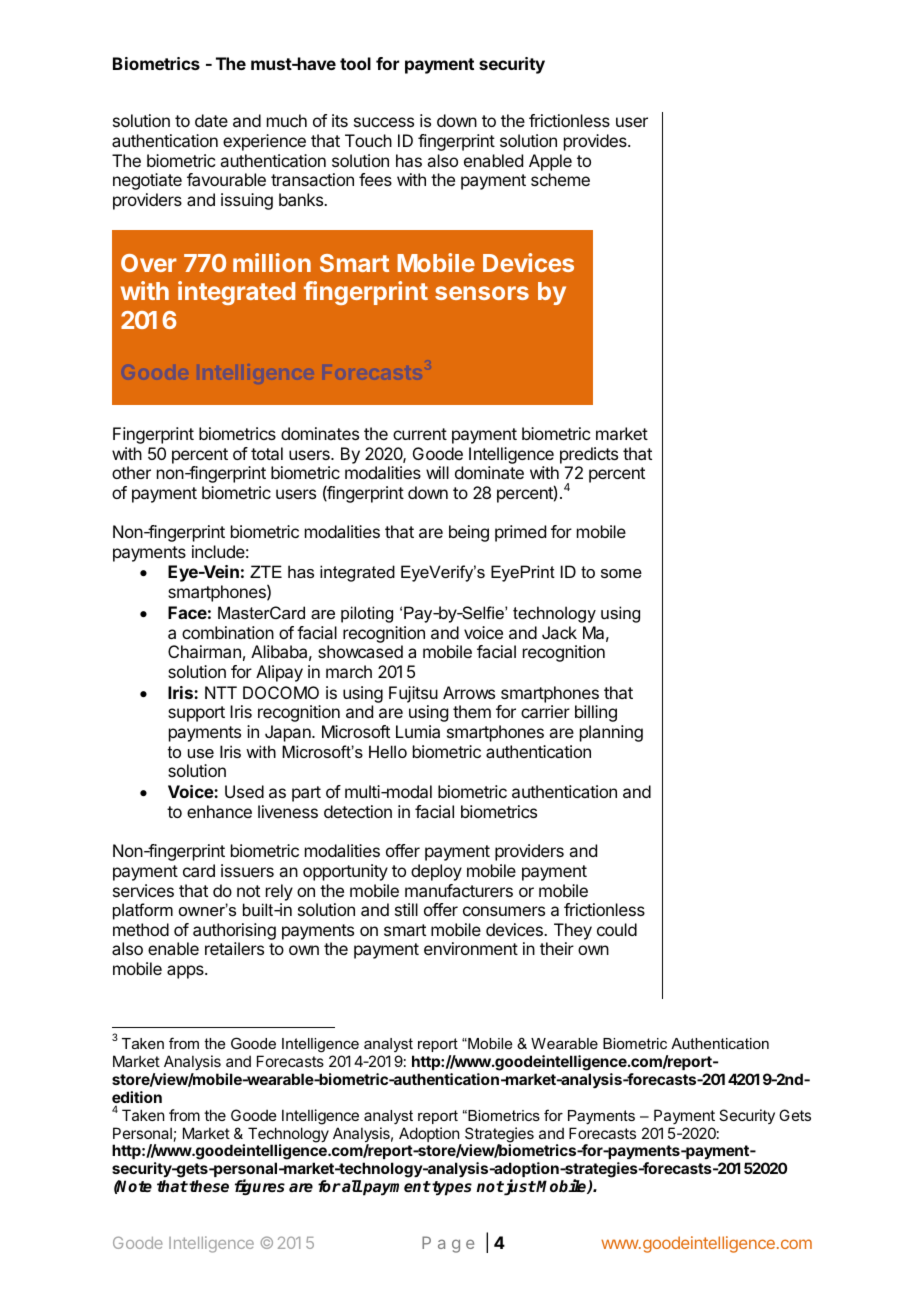 The image size is (924, 1308). What do you see at coordinates (420, 434) in the screenshot?
I see `current` at bounding box center [420, 434].
